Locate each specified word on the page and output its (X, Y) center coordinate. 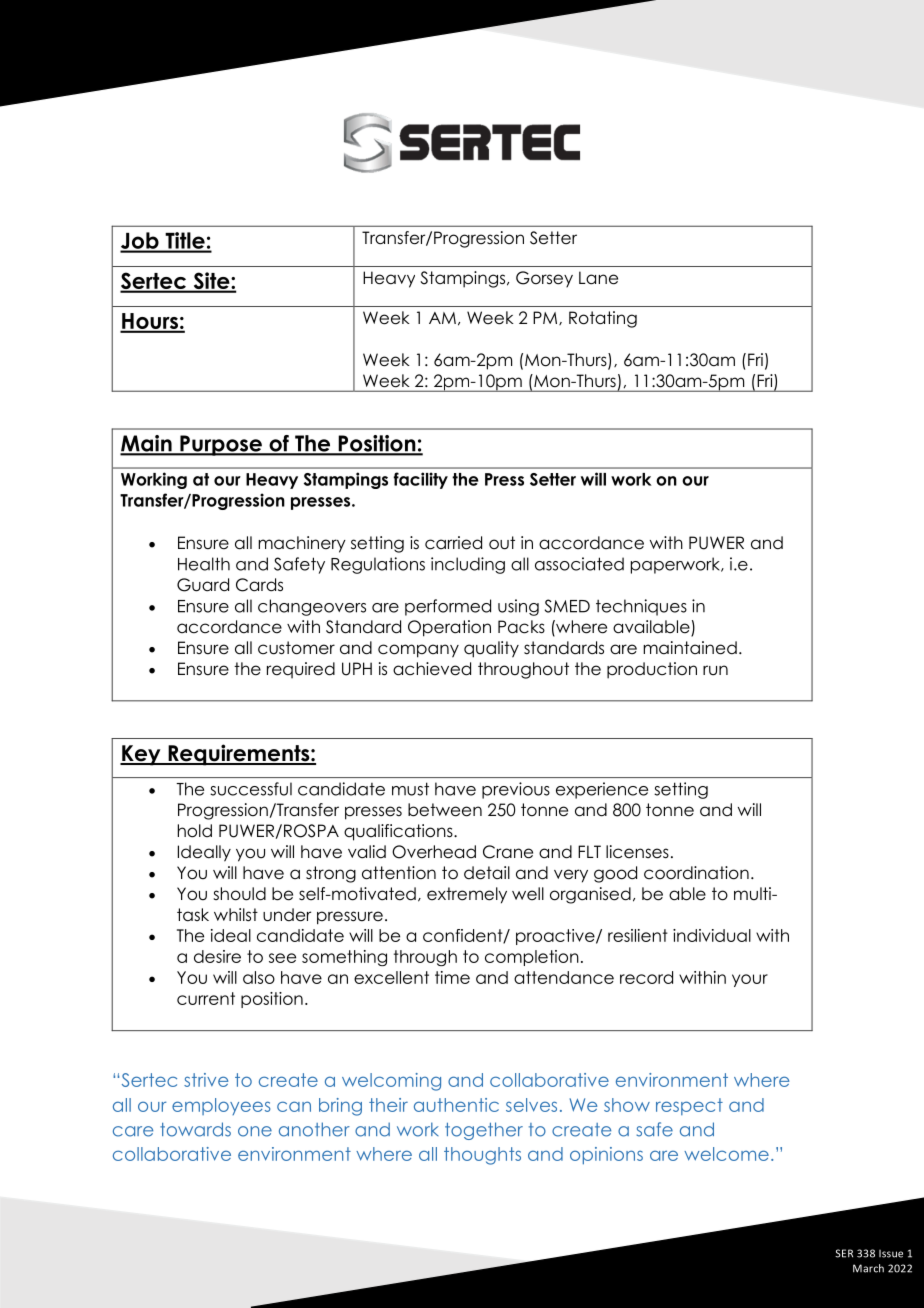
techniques (641, 607)
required (301, 670)
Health (204, 564)
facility (421, 480)
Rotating (603, 319)
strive (206, 1080)
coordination (696, 873)
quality (491, 649)
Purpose (221, 445)
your (750, 980)
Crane (508, 852)
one (255, 1131)
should (239, 894)
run (715, 670)
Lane (598, 278)
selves (531, 1105)
